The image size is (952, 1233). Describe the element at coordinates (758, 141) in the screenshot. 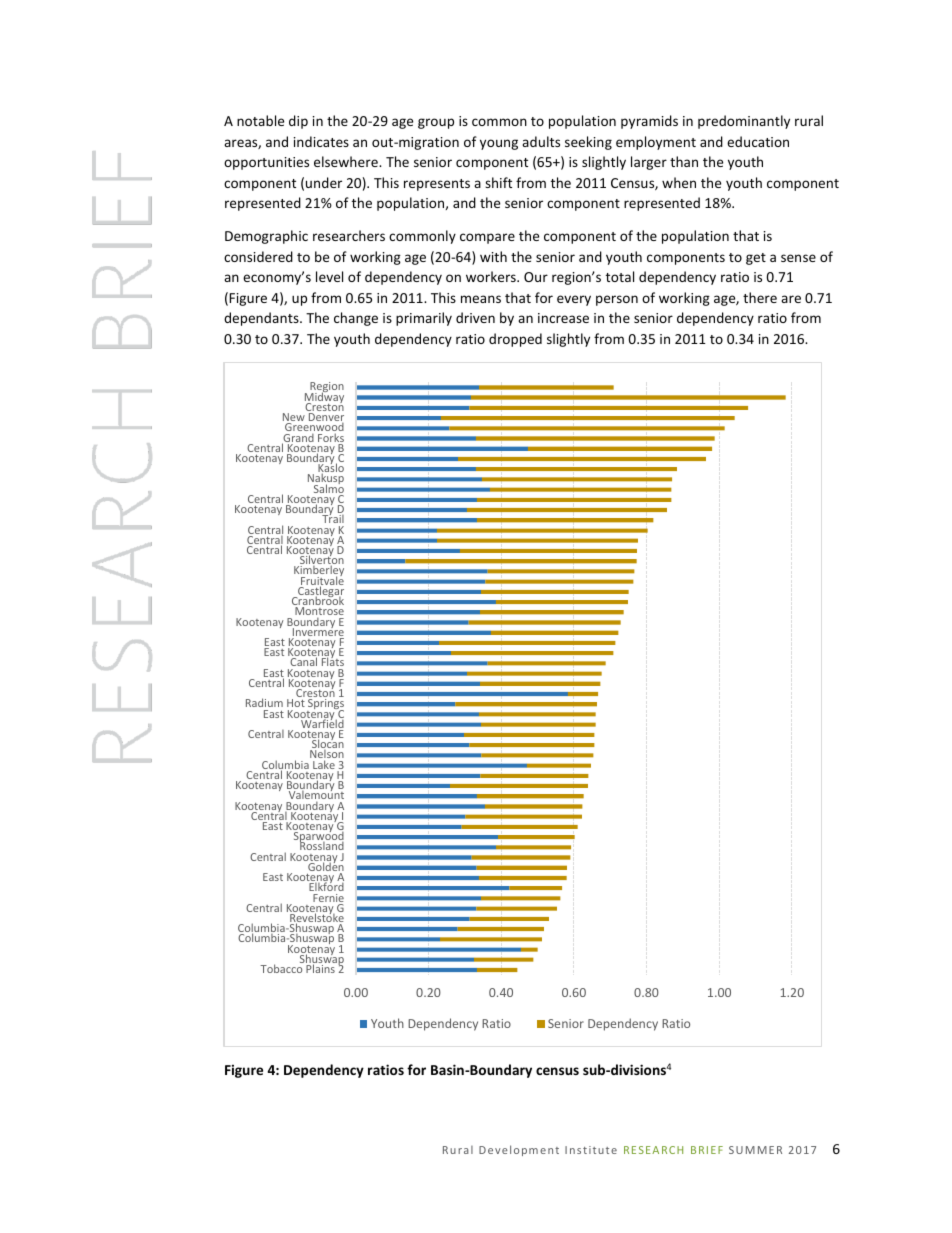

I see `education` at that location.
